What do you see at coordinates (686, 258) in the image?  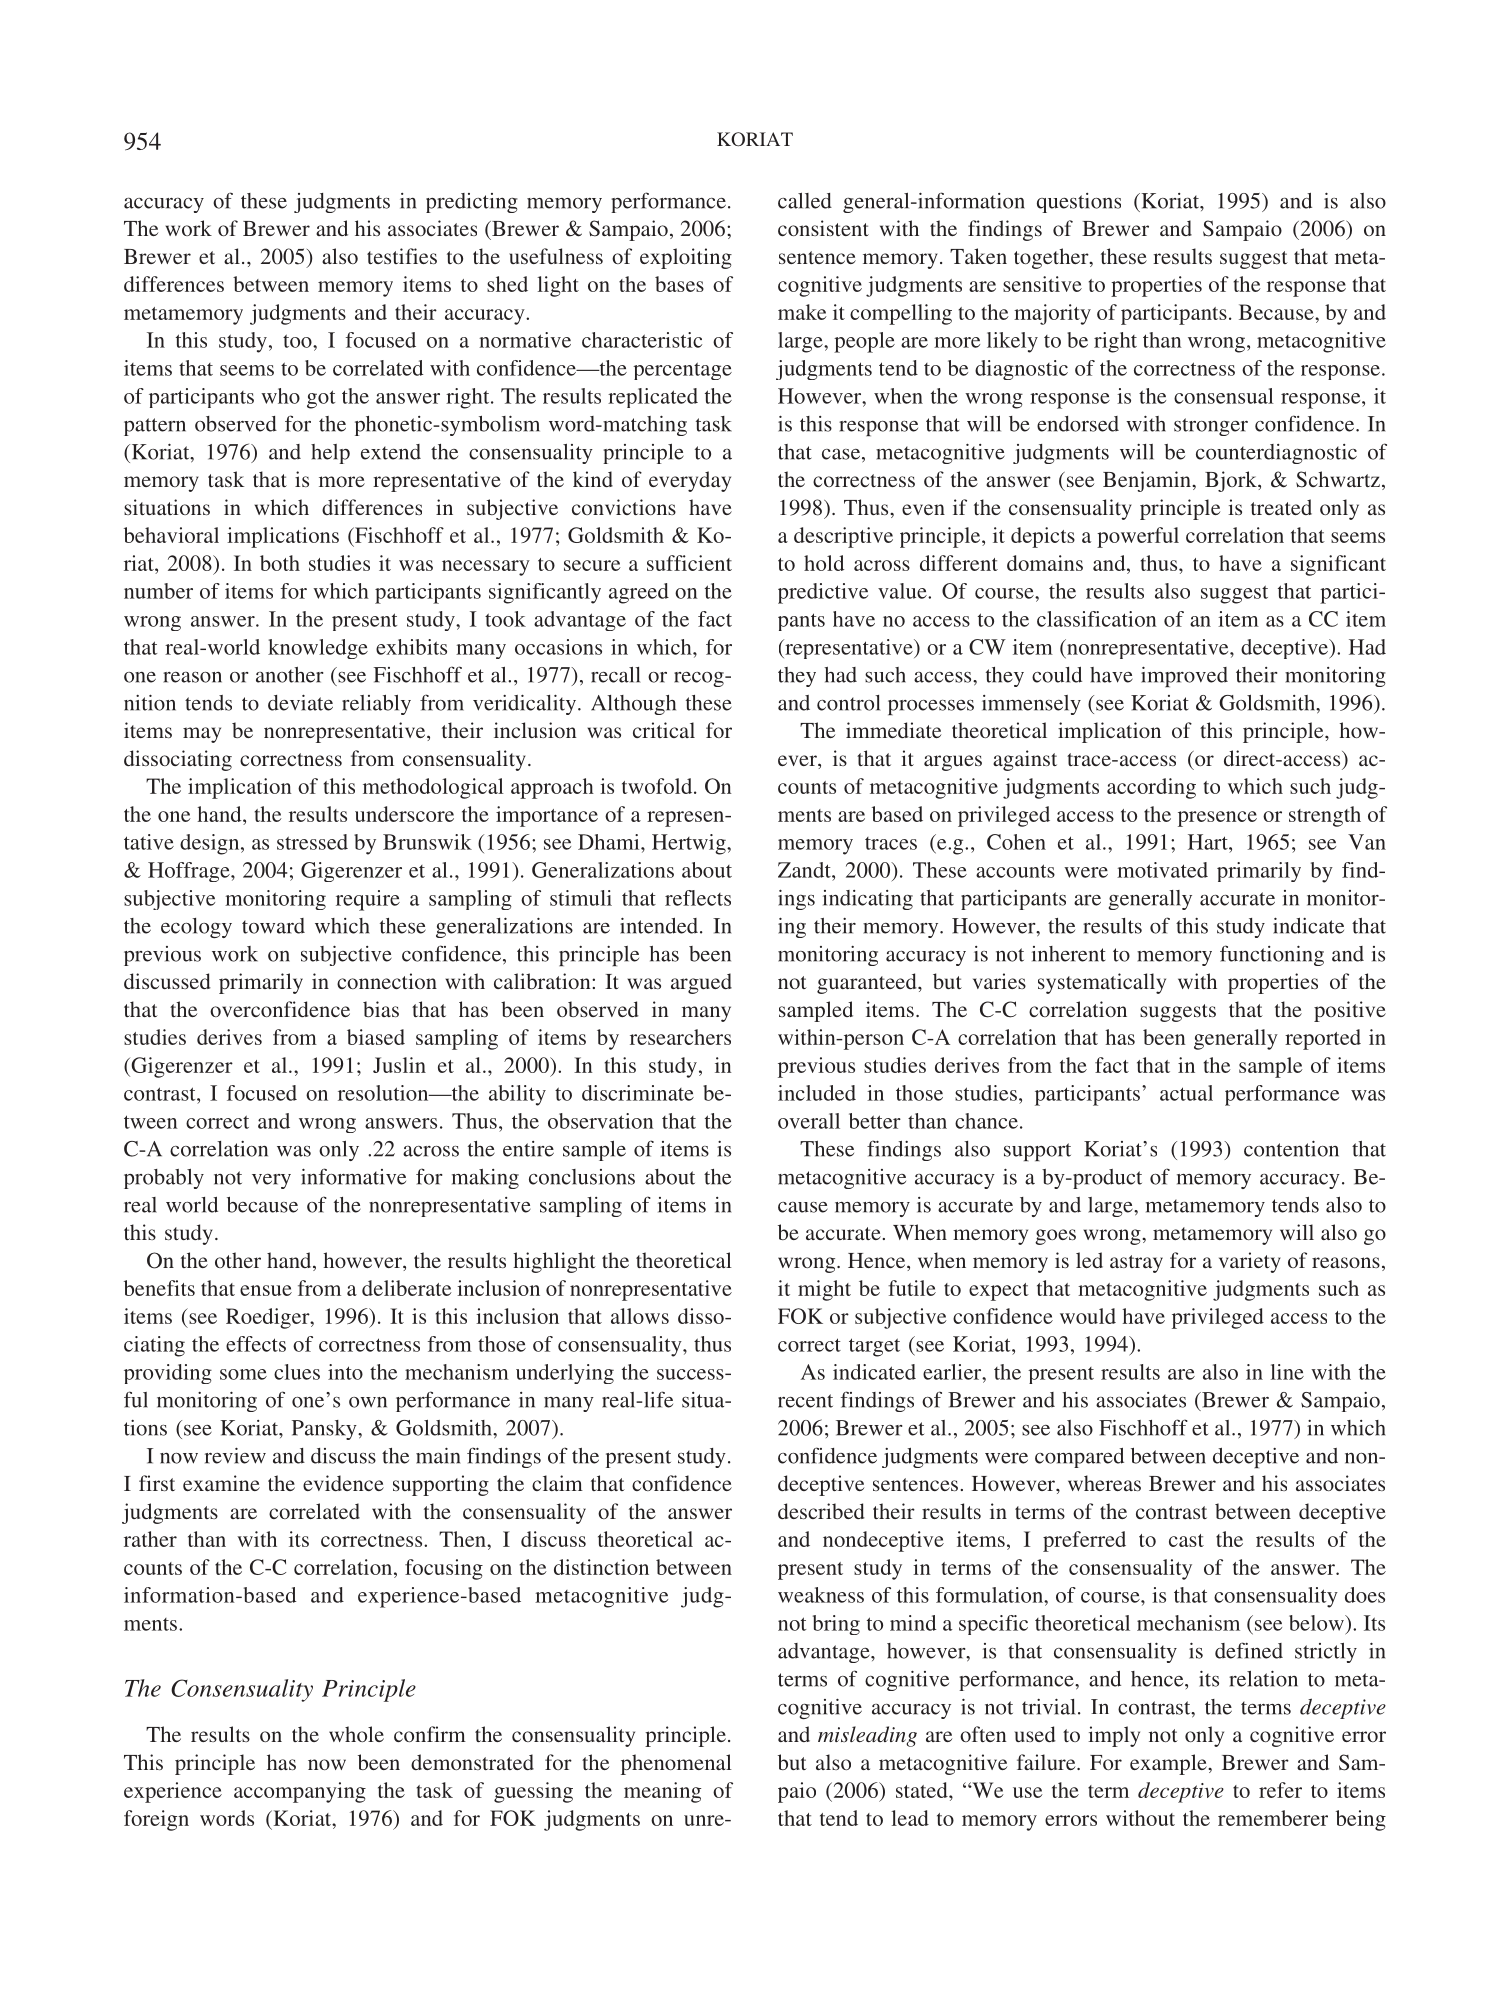 I see `exploiting` at bounding box center [686, 258].
